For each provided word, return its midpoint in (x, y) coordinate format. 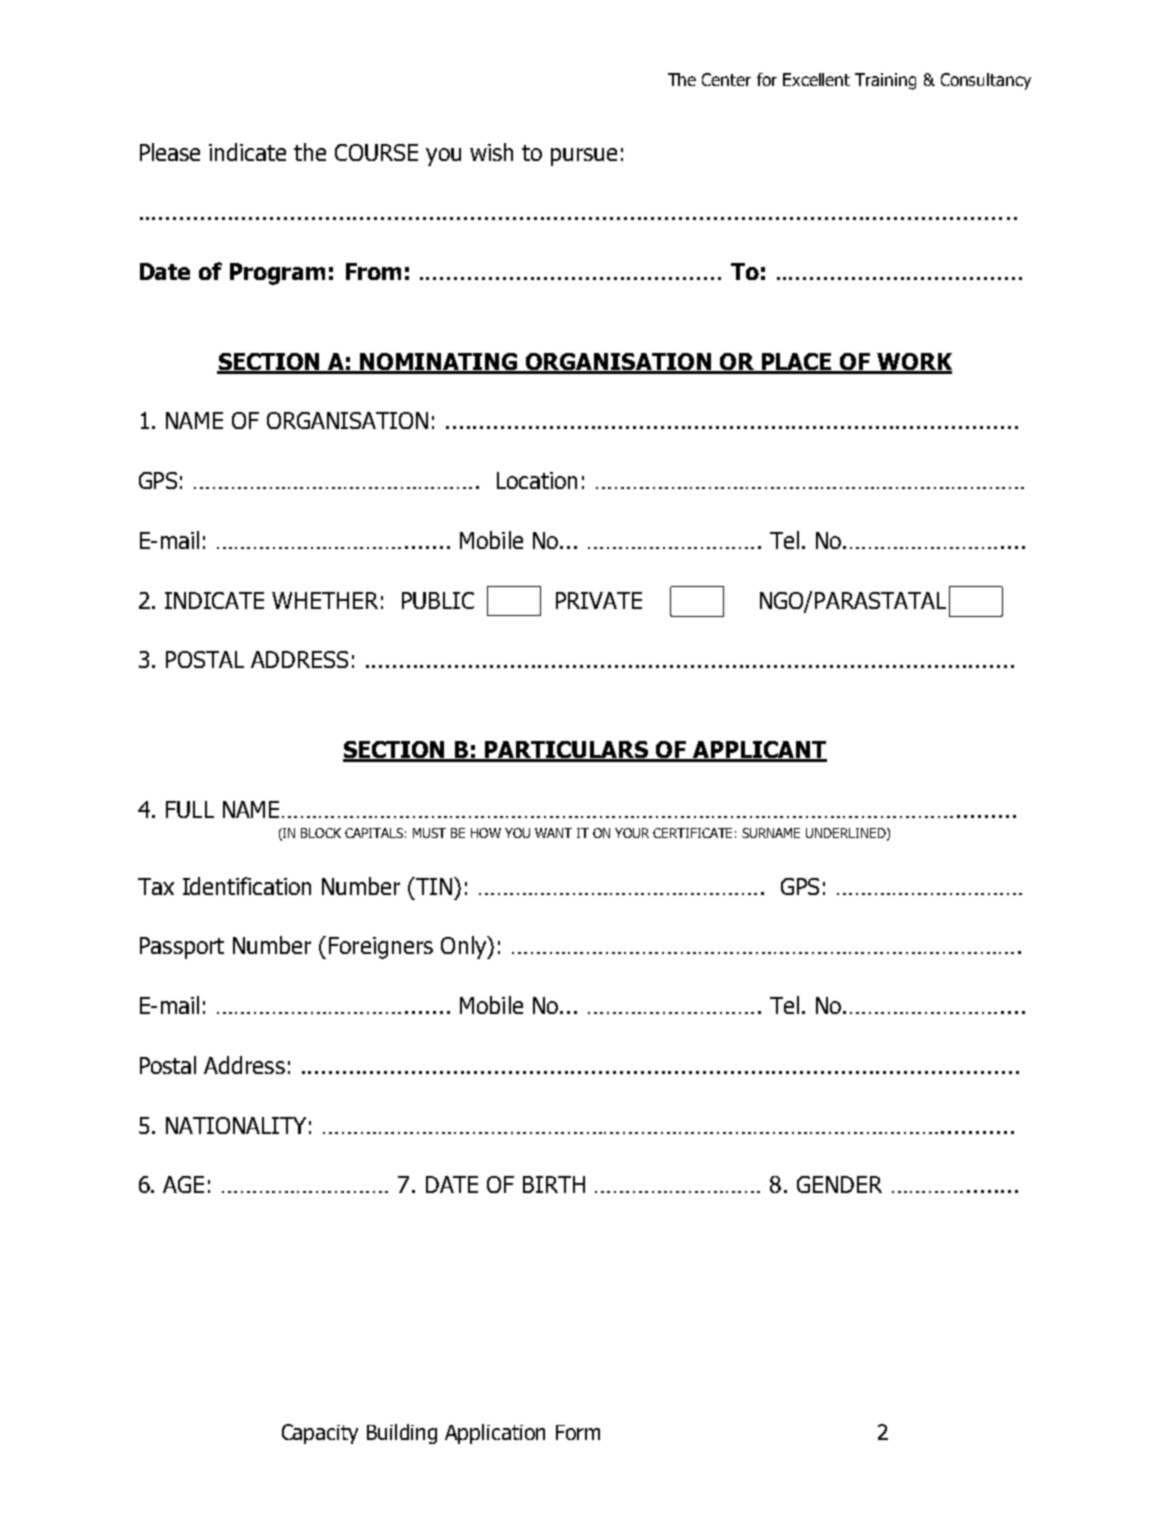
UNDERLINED (847, 834)
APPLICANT (759, 751)
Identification (247, 886)
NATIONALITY (236, 1125)
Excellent (816, 79)
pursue (584, 157)
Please (170, 152)
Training (885, 81)
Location (537, 480)
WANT (553, 833)
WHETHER (325, 600)
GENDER (839, 1184)
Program (277, 274)
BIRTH (554, 1184)
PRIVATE (599, 600)
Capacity (320, 1434)
